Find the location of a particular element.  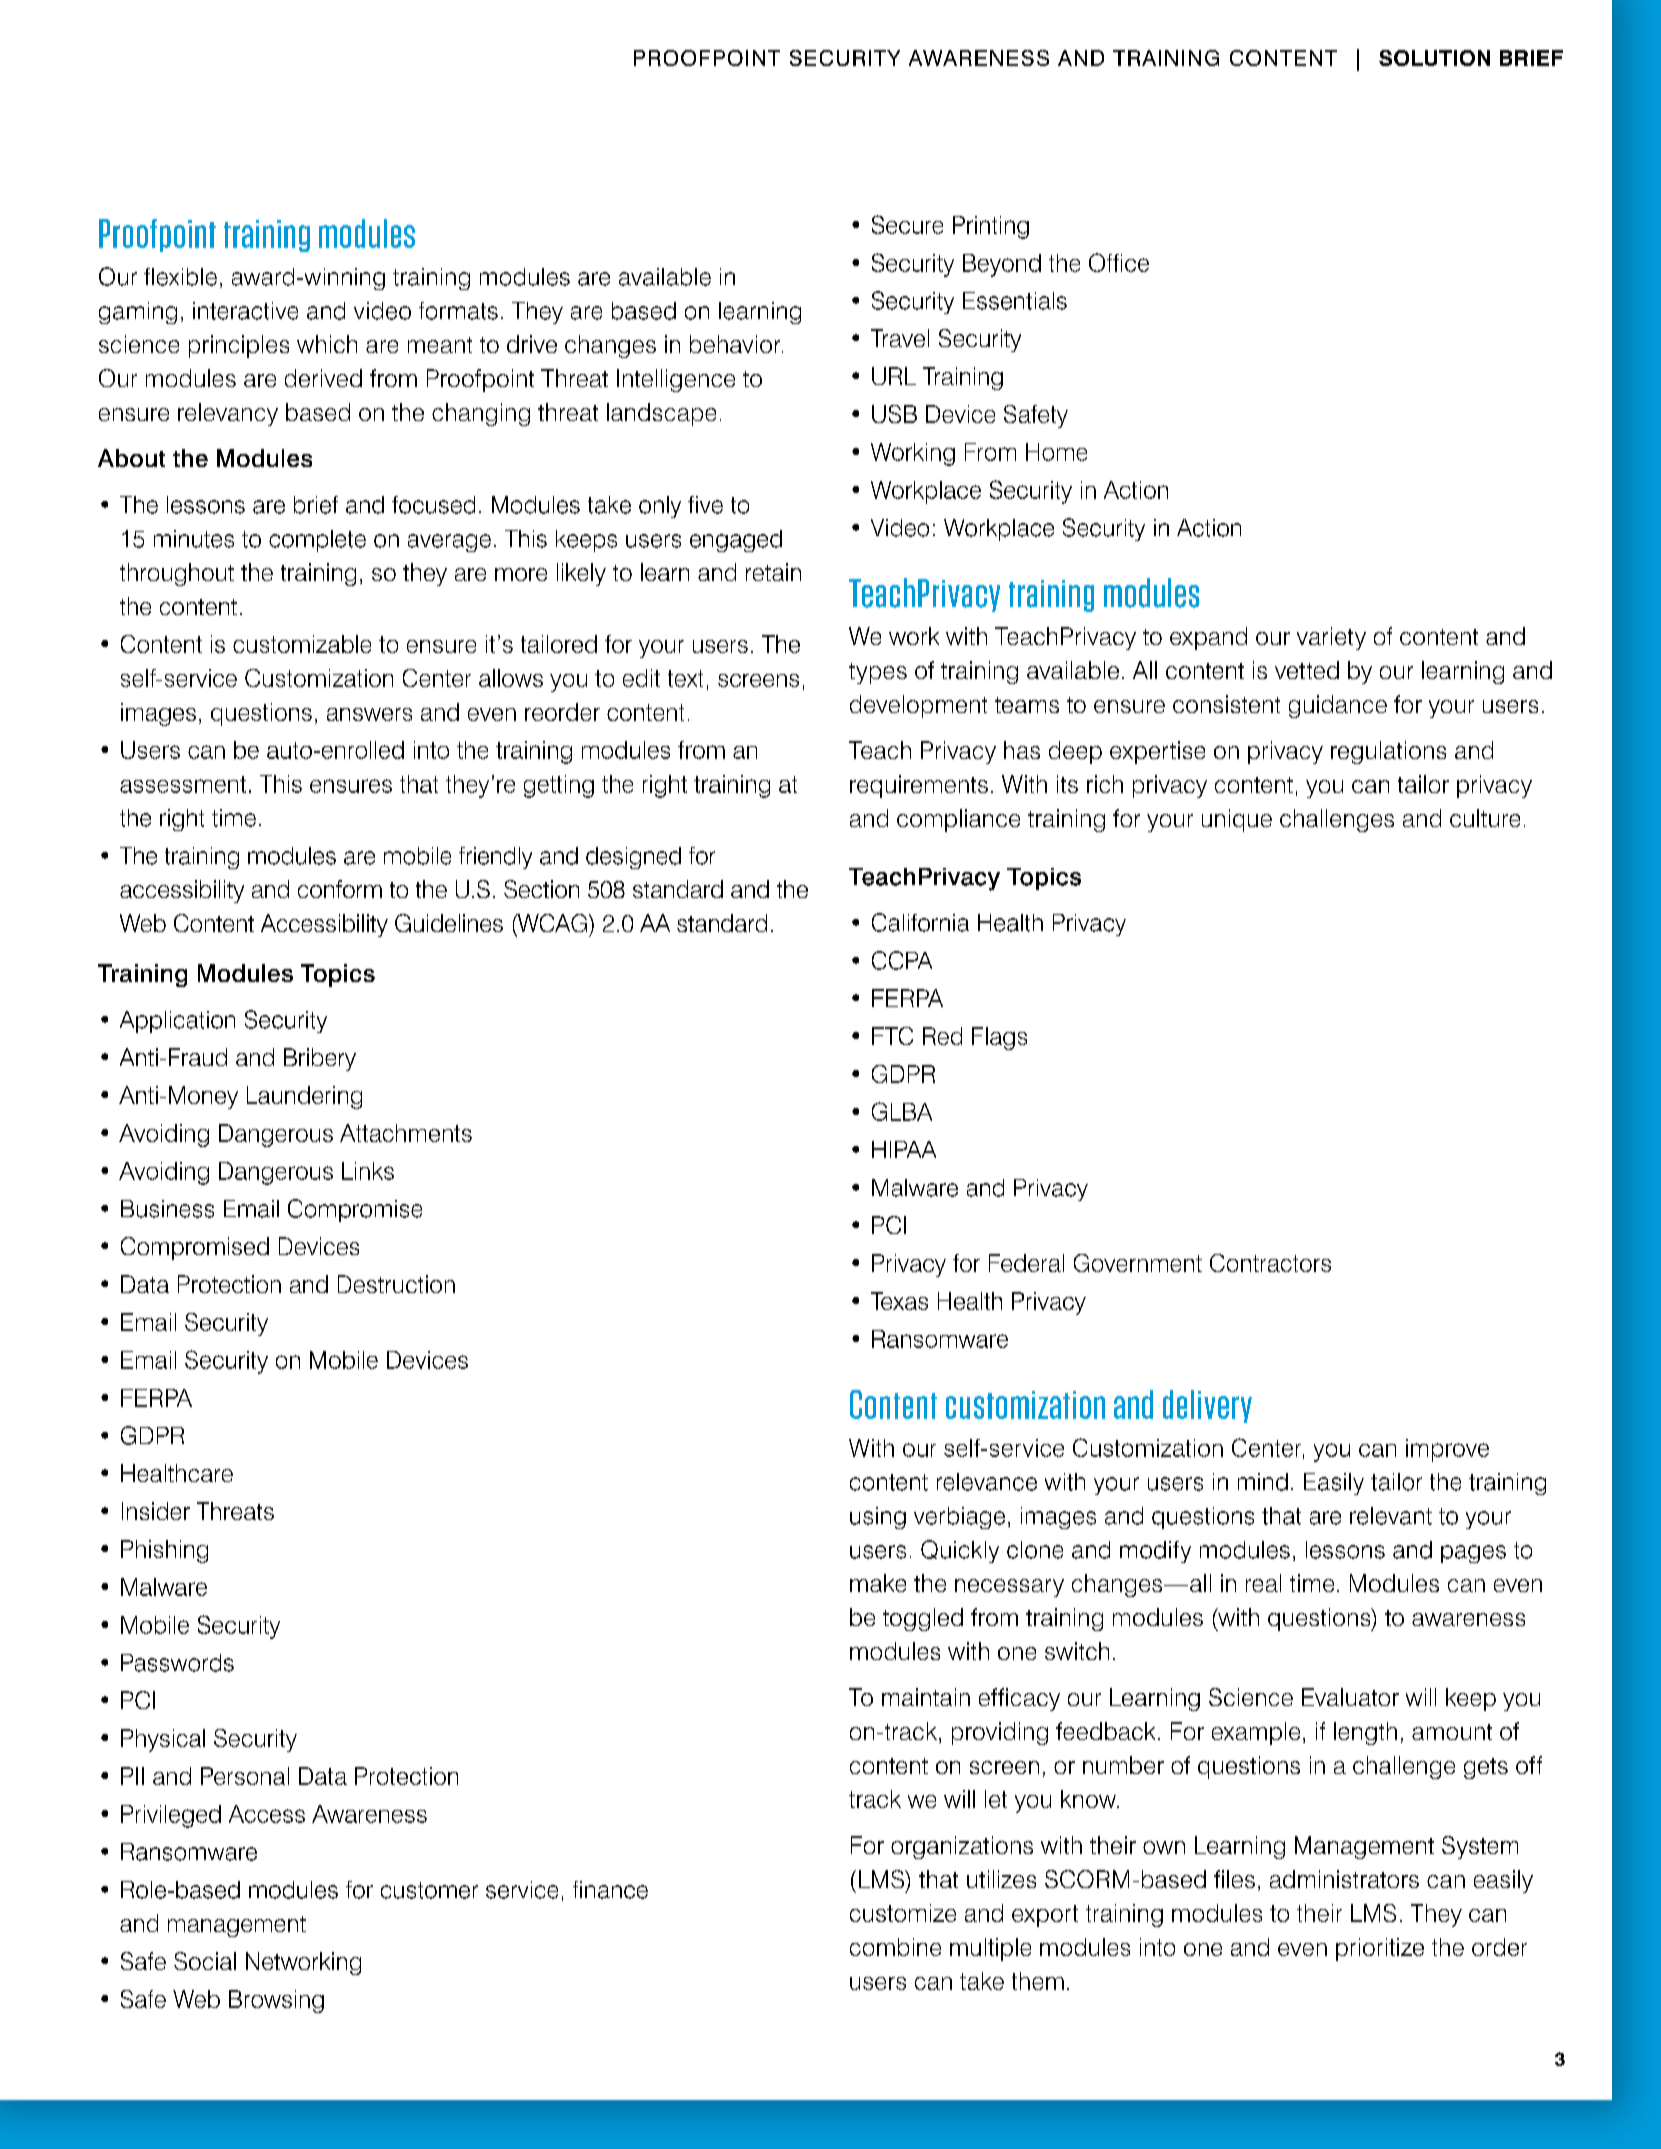

Secure is located at coordinates (907, 224).
